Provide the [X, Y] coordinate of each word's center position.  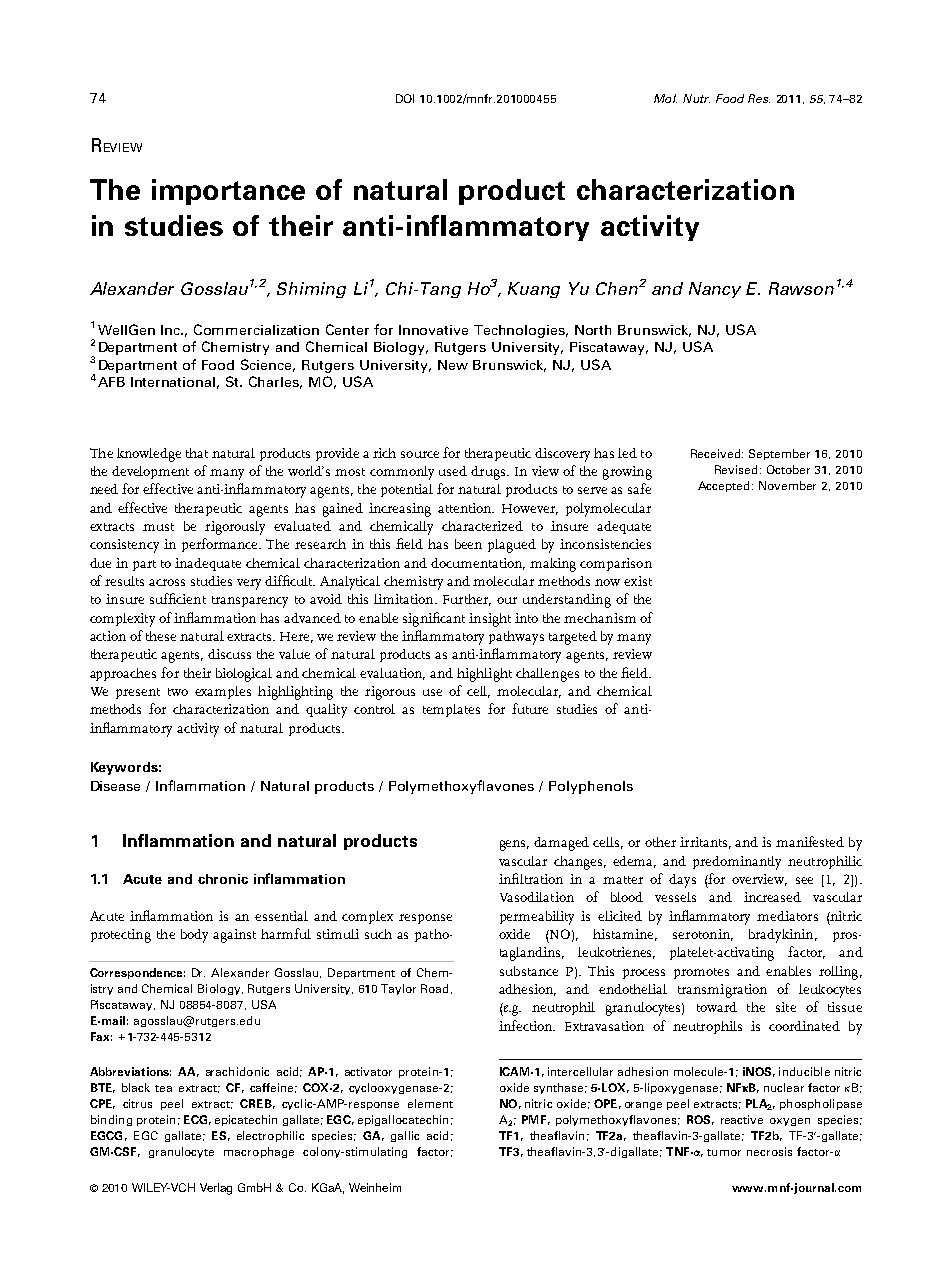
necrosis [769, 1151]
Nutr [696, 98]
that [197, 453]
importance [228, 192]
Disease [115, 786]
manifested [810, 841]
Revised [736, 469]
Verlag [216, 1189]
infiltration [531, 878]
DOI [405, 98]
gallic [405, 1136]
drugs [489, 473]
